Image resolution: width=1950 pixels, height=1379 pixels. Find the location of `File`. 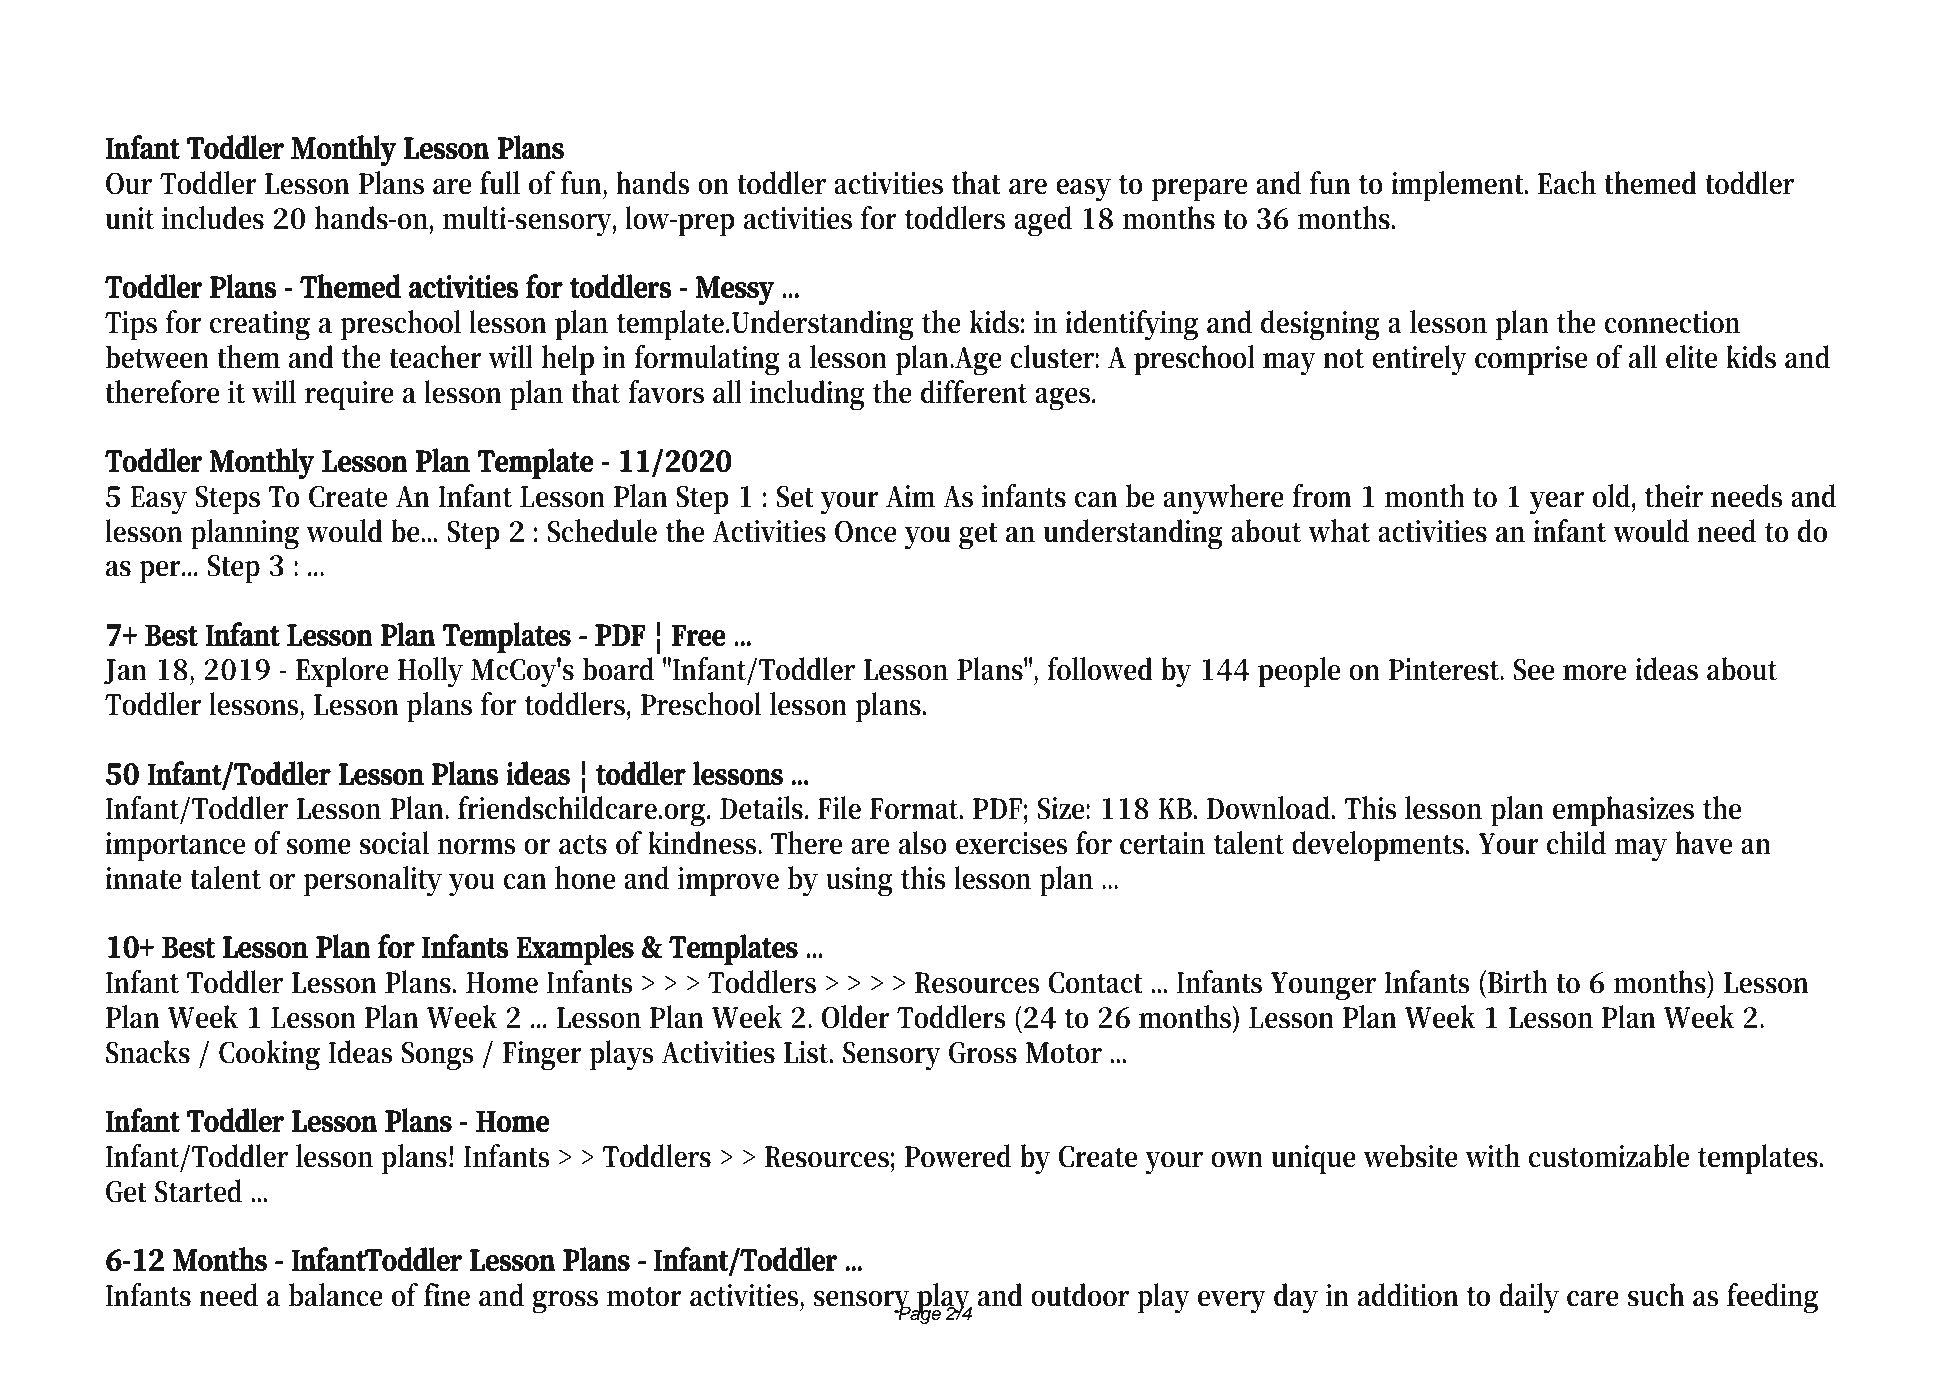

File is located at coordinates (839, 808).
